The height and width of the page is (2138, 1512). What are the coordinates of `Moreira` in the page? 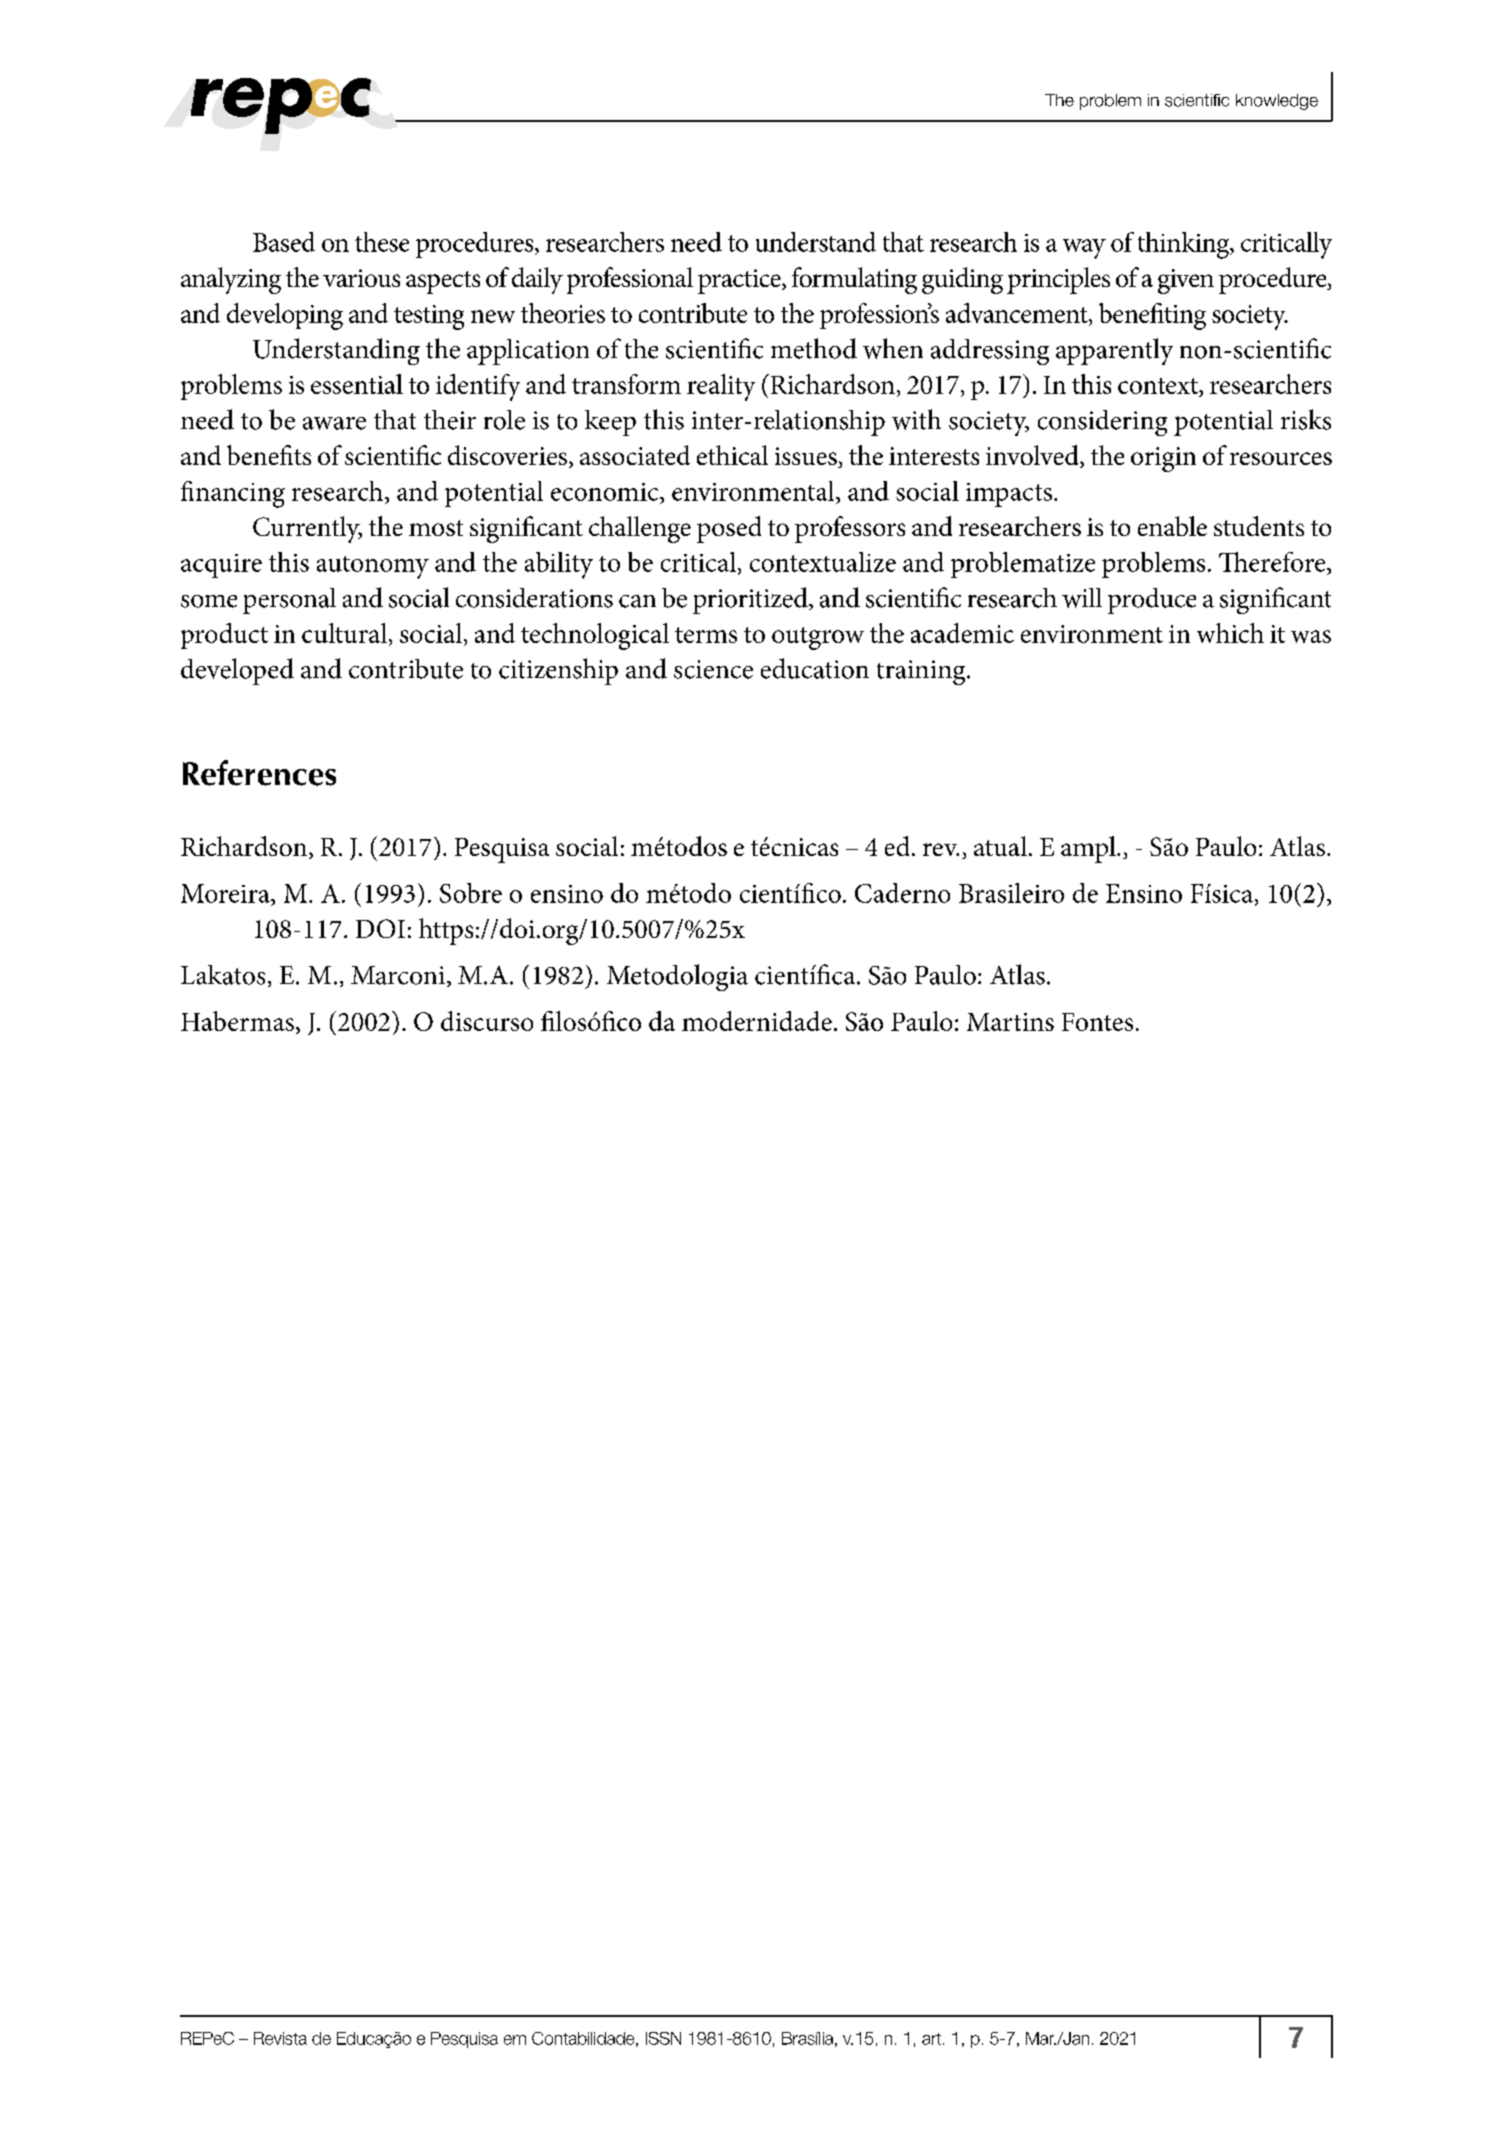 It's located at (226, 893).
